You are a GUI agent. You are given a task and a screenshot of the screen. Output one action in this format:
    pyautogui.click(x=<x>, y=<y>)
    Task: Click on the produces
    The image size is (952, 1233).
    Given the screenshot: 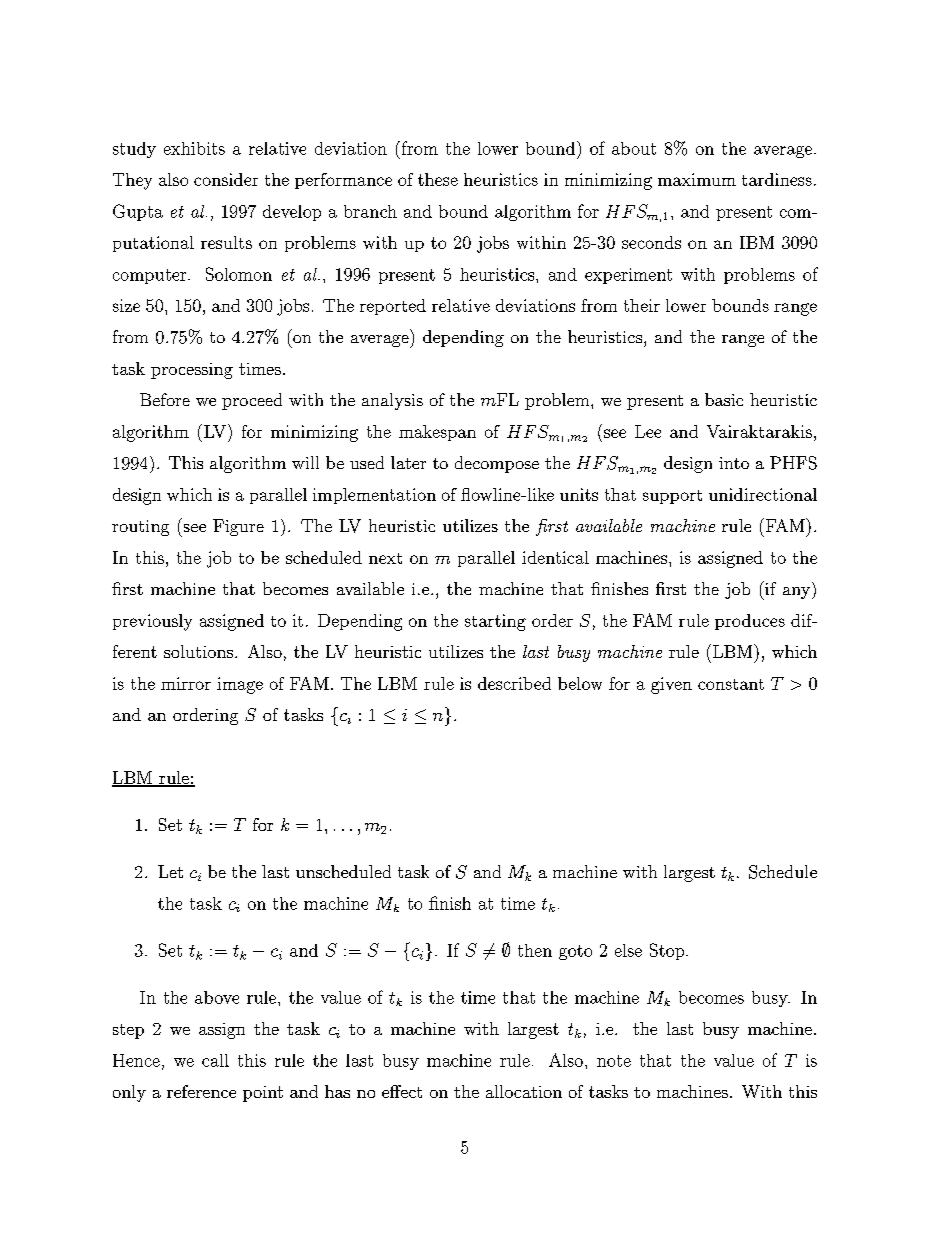 What is the action you would take?
    pyautogui.click(x=750, y=622)
